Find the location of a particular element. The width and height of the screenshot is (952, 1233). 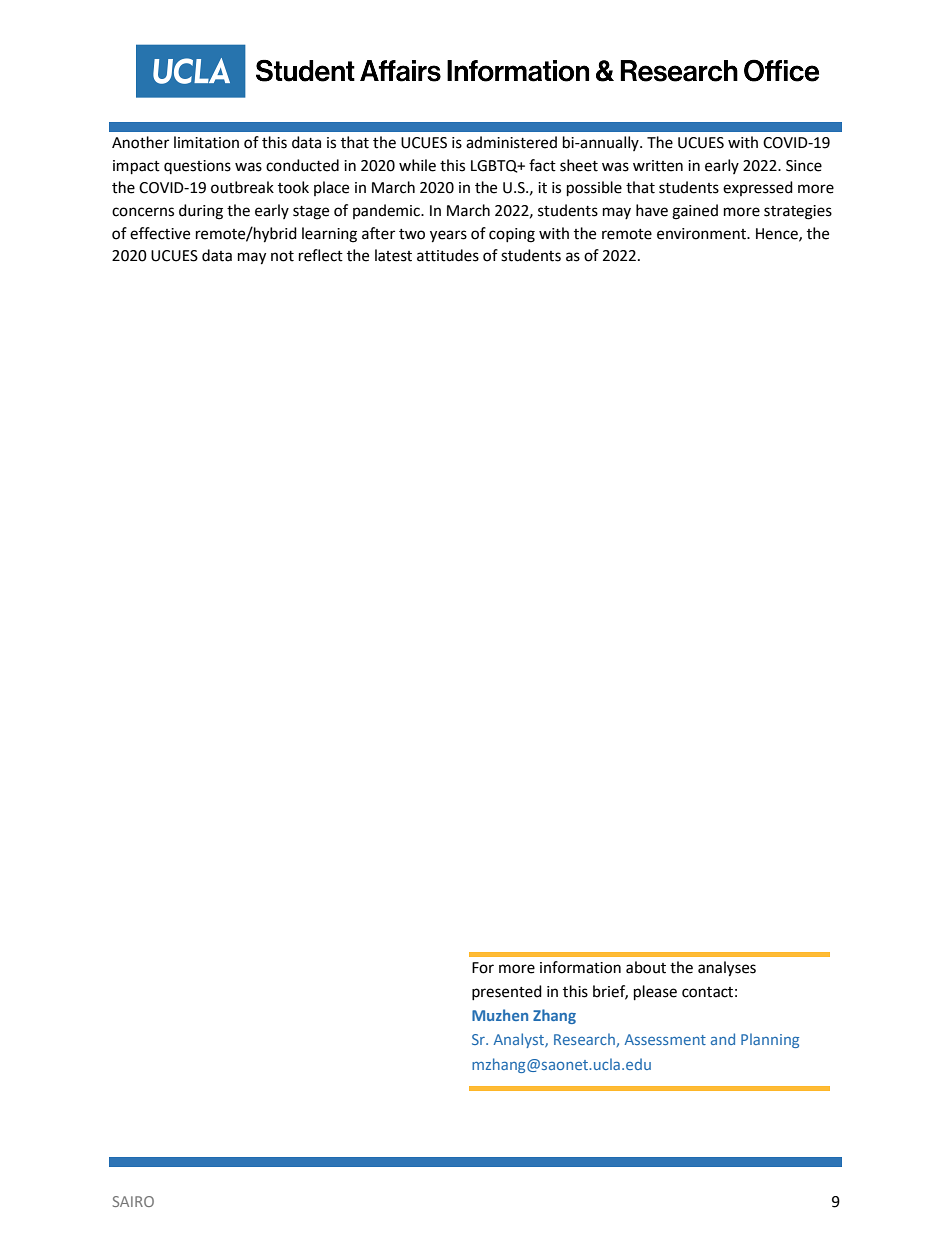

attitudes is located at coordinates (448, 255).
